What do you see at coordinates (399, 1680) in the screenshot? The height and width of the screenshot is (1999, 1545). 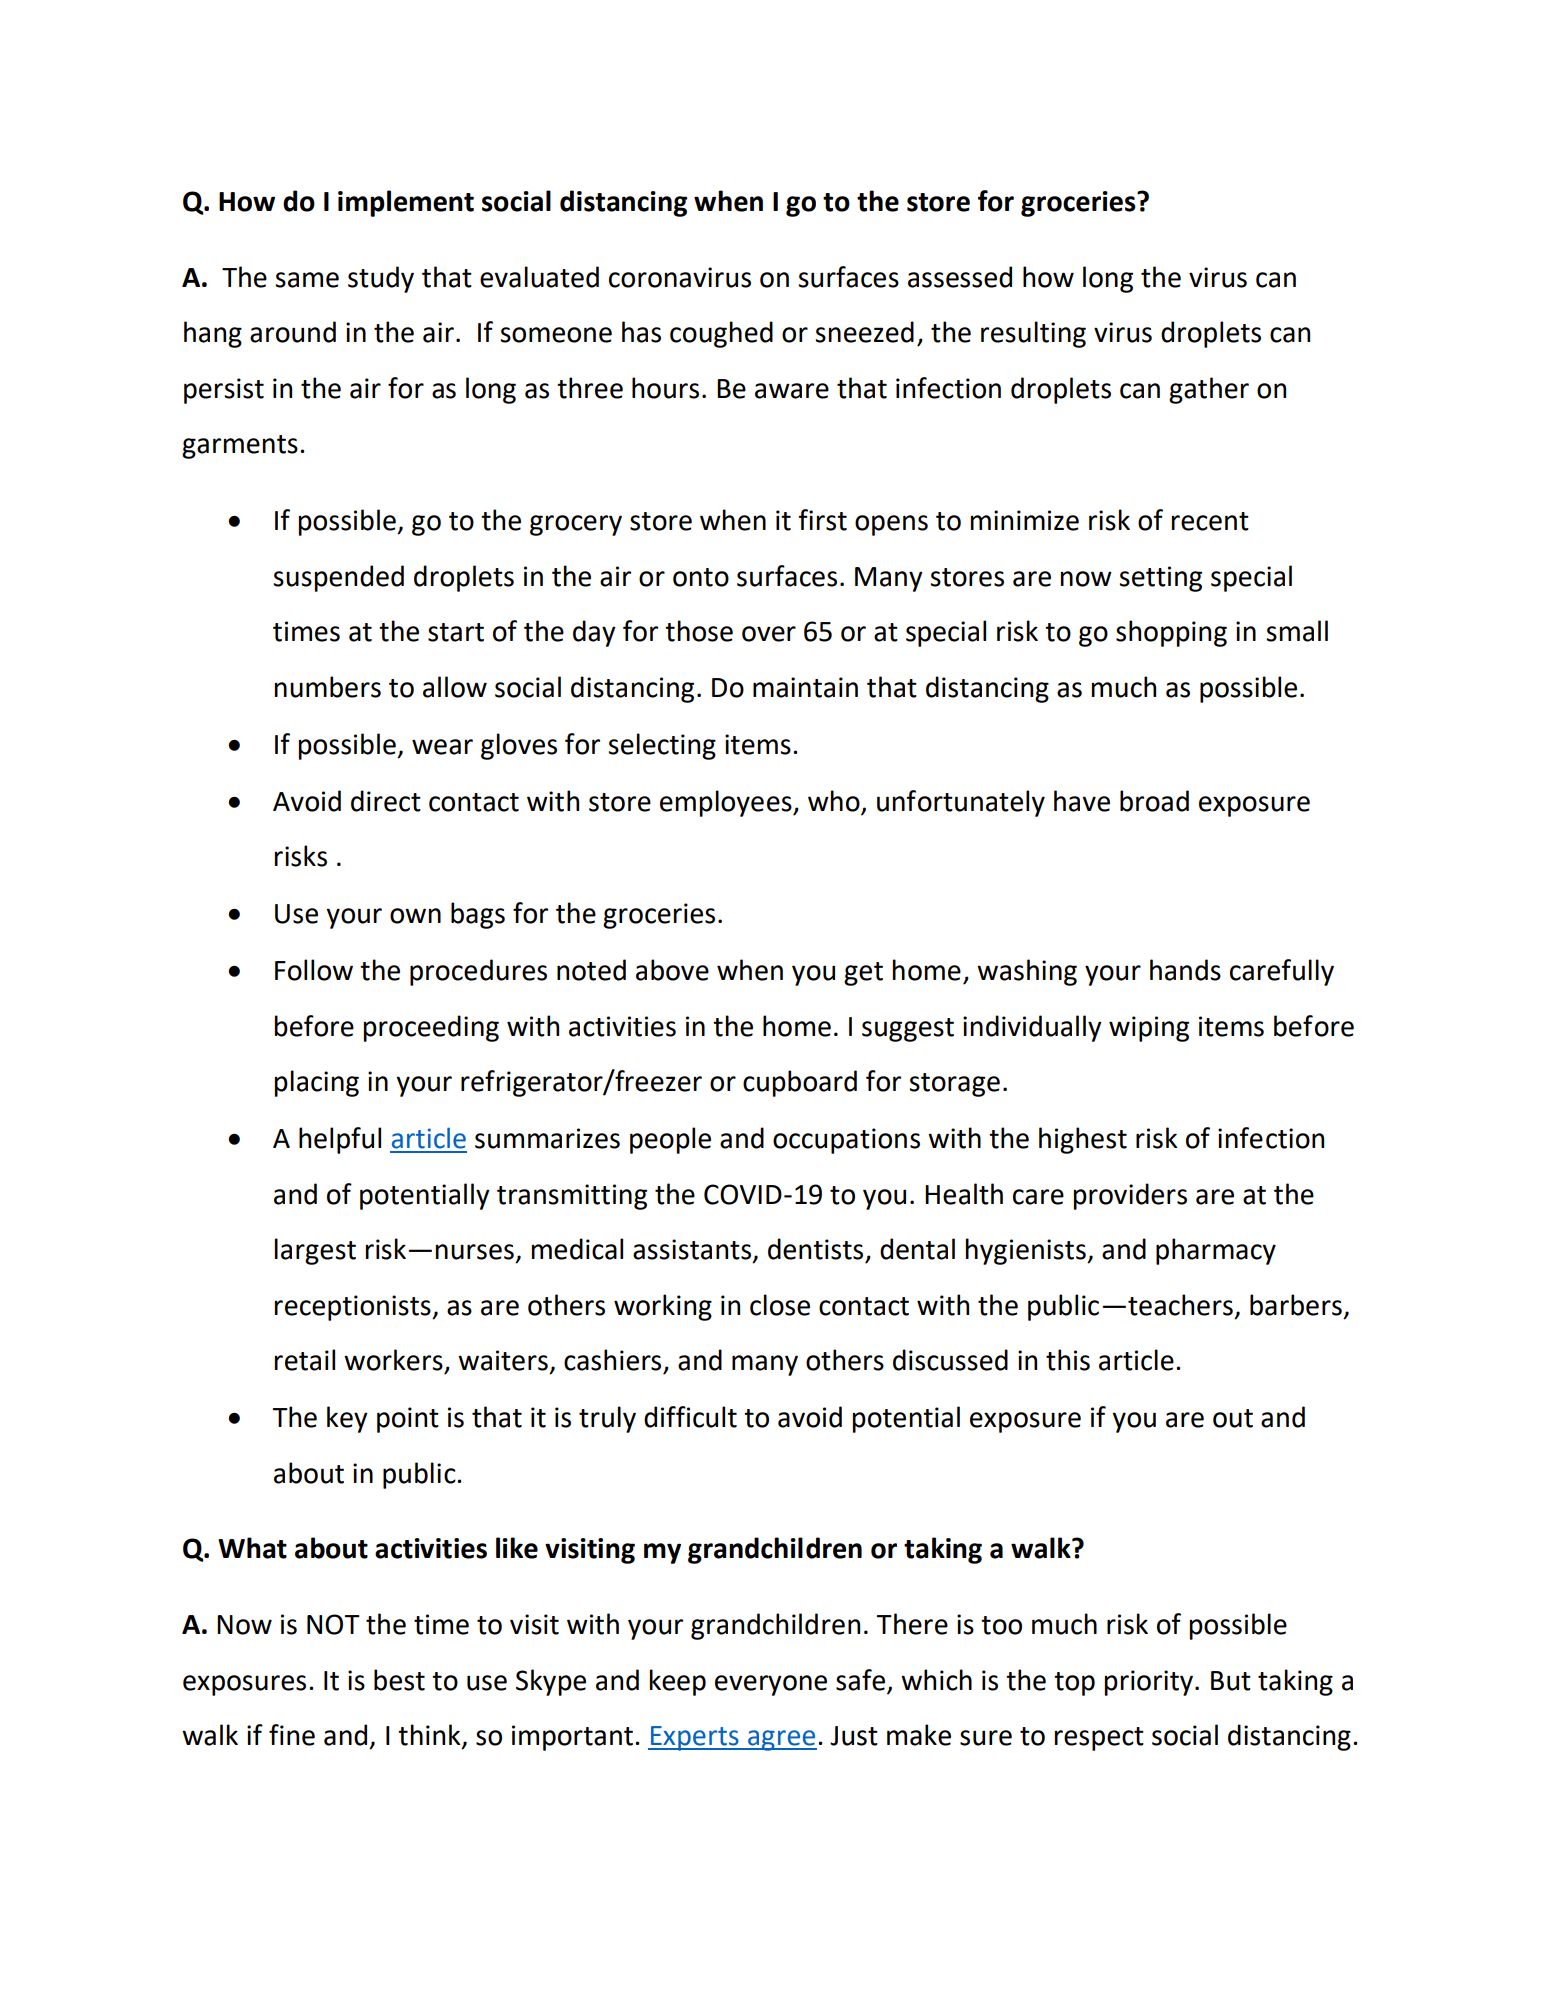 I see `best` at bounding box center [399, 1680].
